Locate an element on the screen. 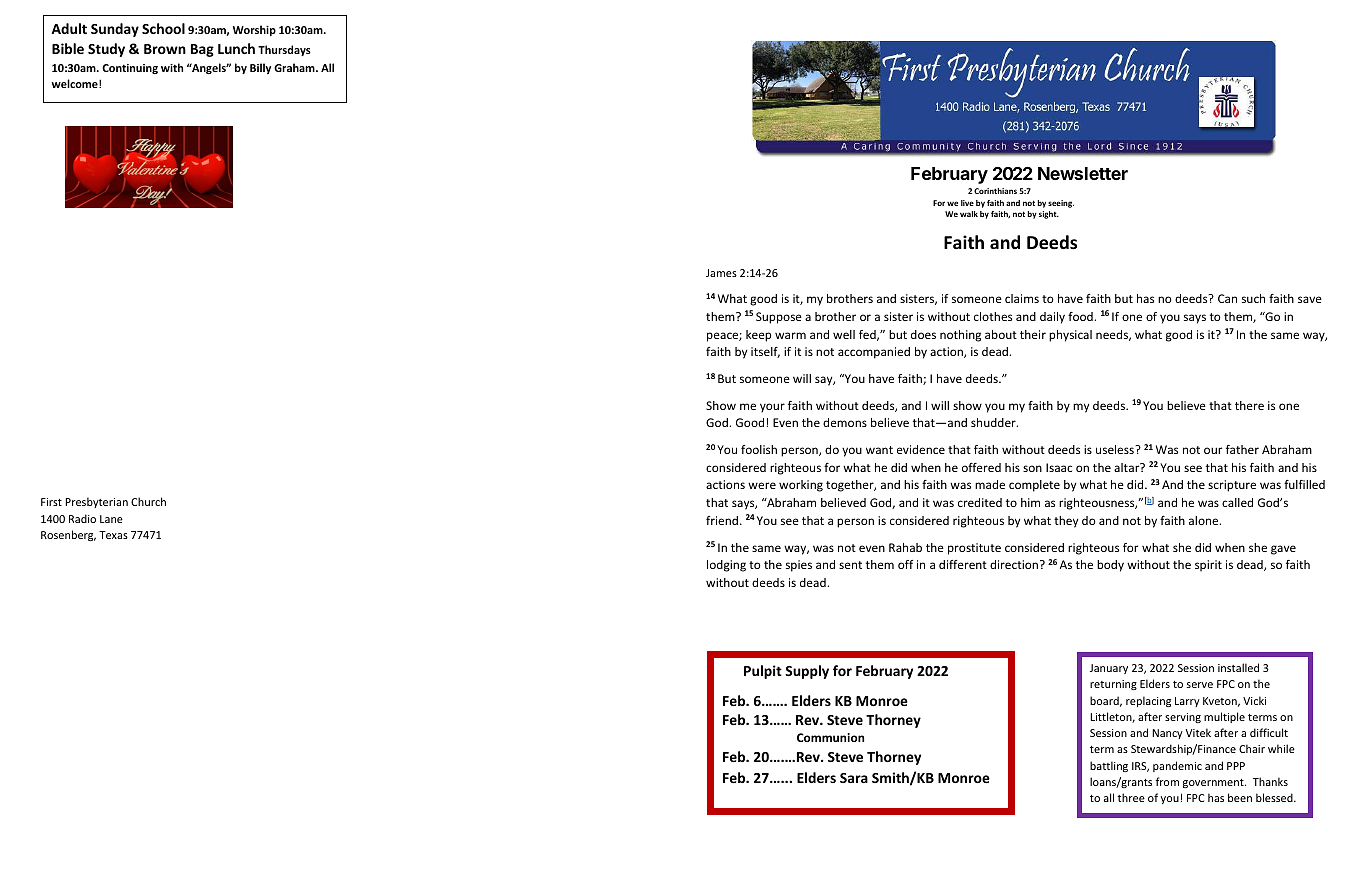 The height and width of the screenshot is (887, 1372). Newsletter is located at coordinates (1083, 173).
